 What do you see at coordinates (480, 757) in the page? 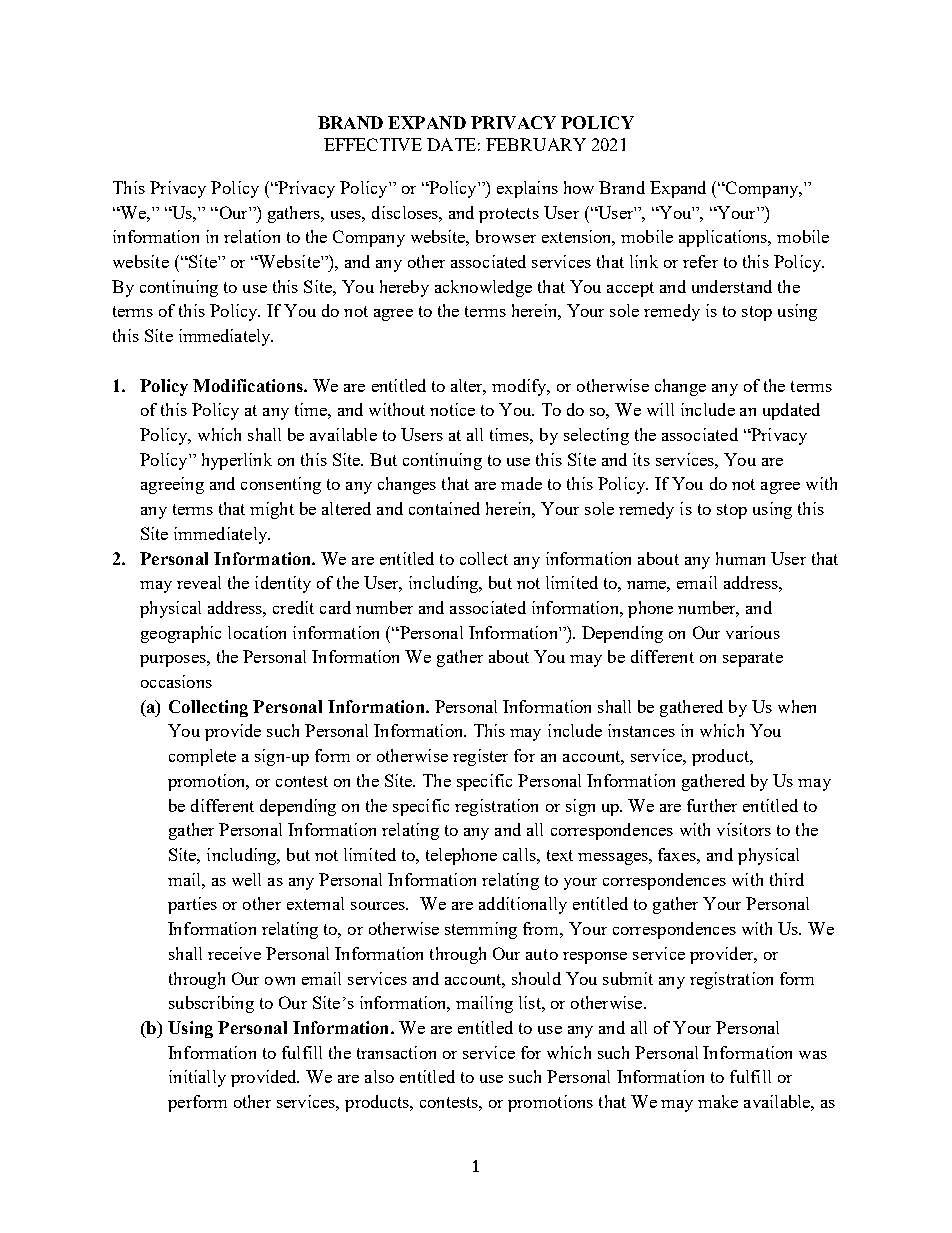
I see `register` at bounding box center [480, 757].
